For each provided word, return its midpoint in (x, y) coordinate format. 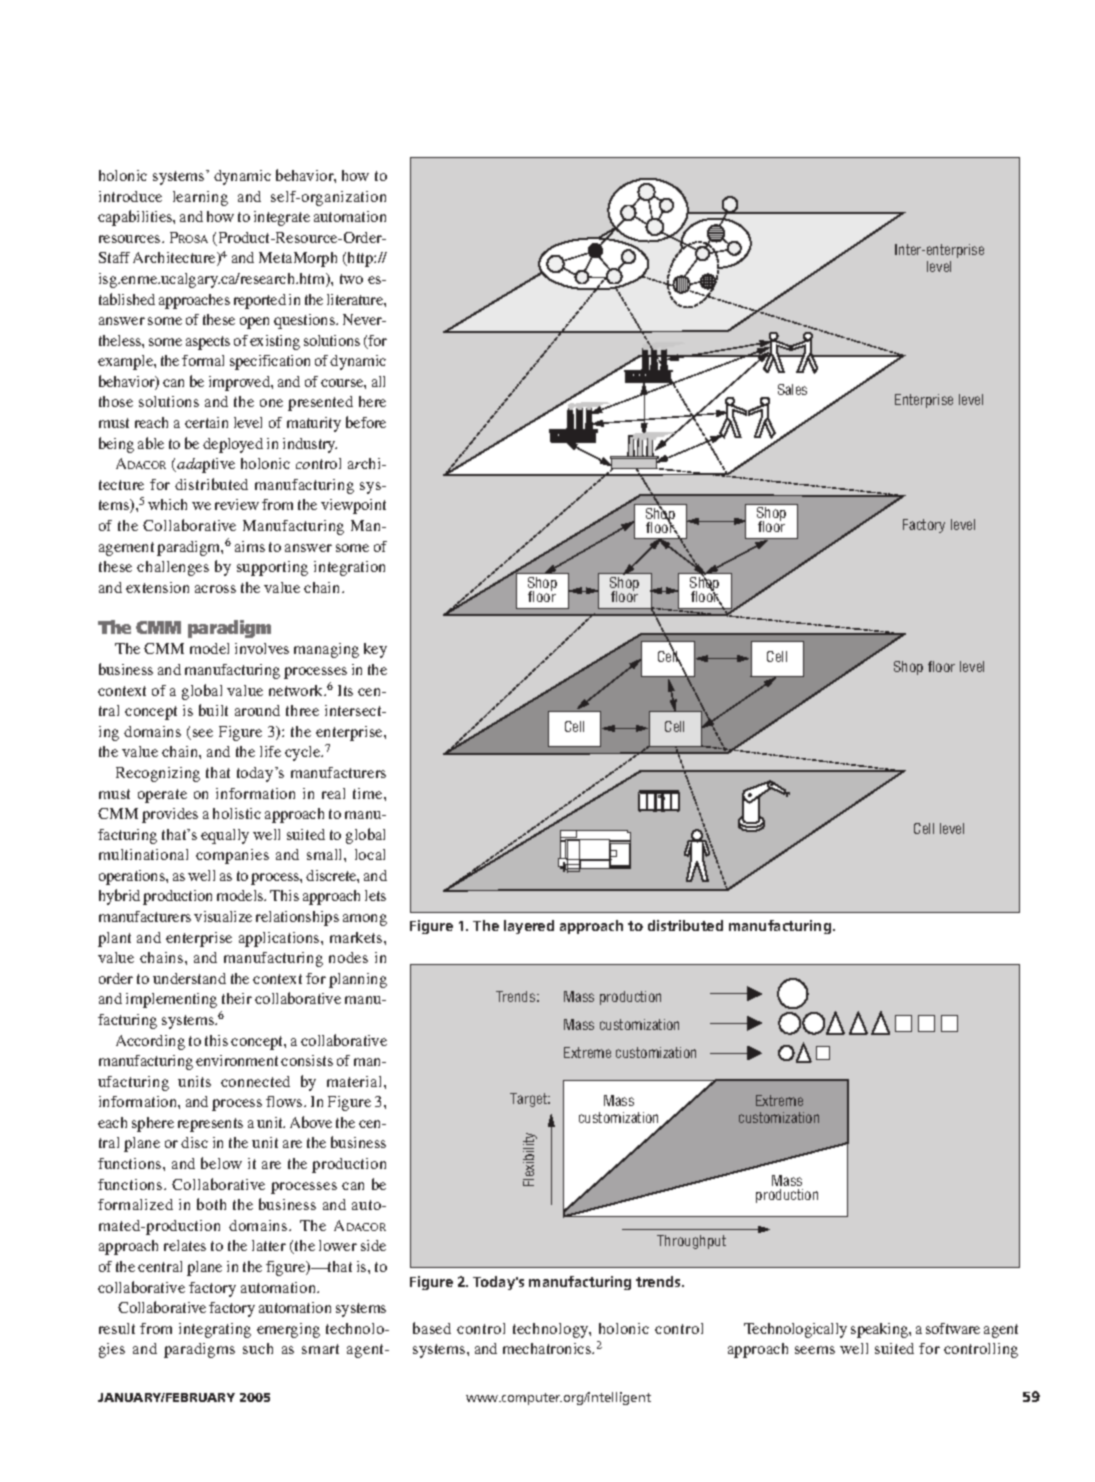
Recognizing (158, 774)
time (369, 793)
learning (200, 198)
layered (529, 927)
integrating (215, 1330)
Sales (792, 389)
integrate (282, 218)
